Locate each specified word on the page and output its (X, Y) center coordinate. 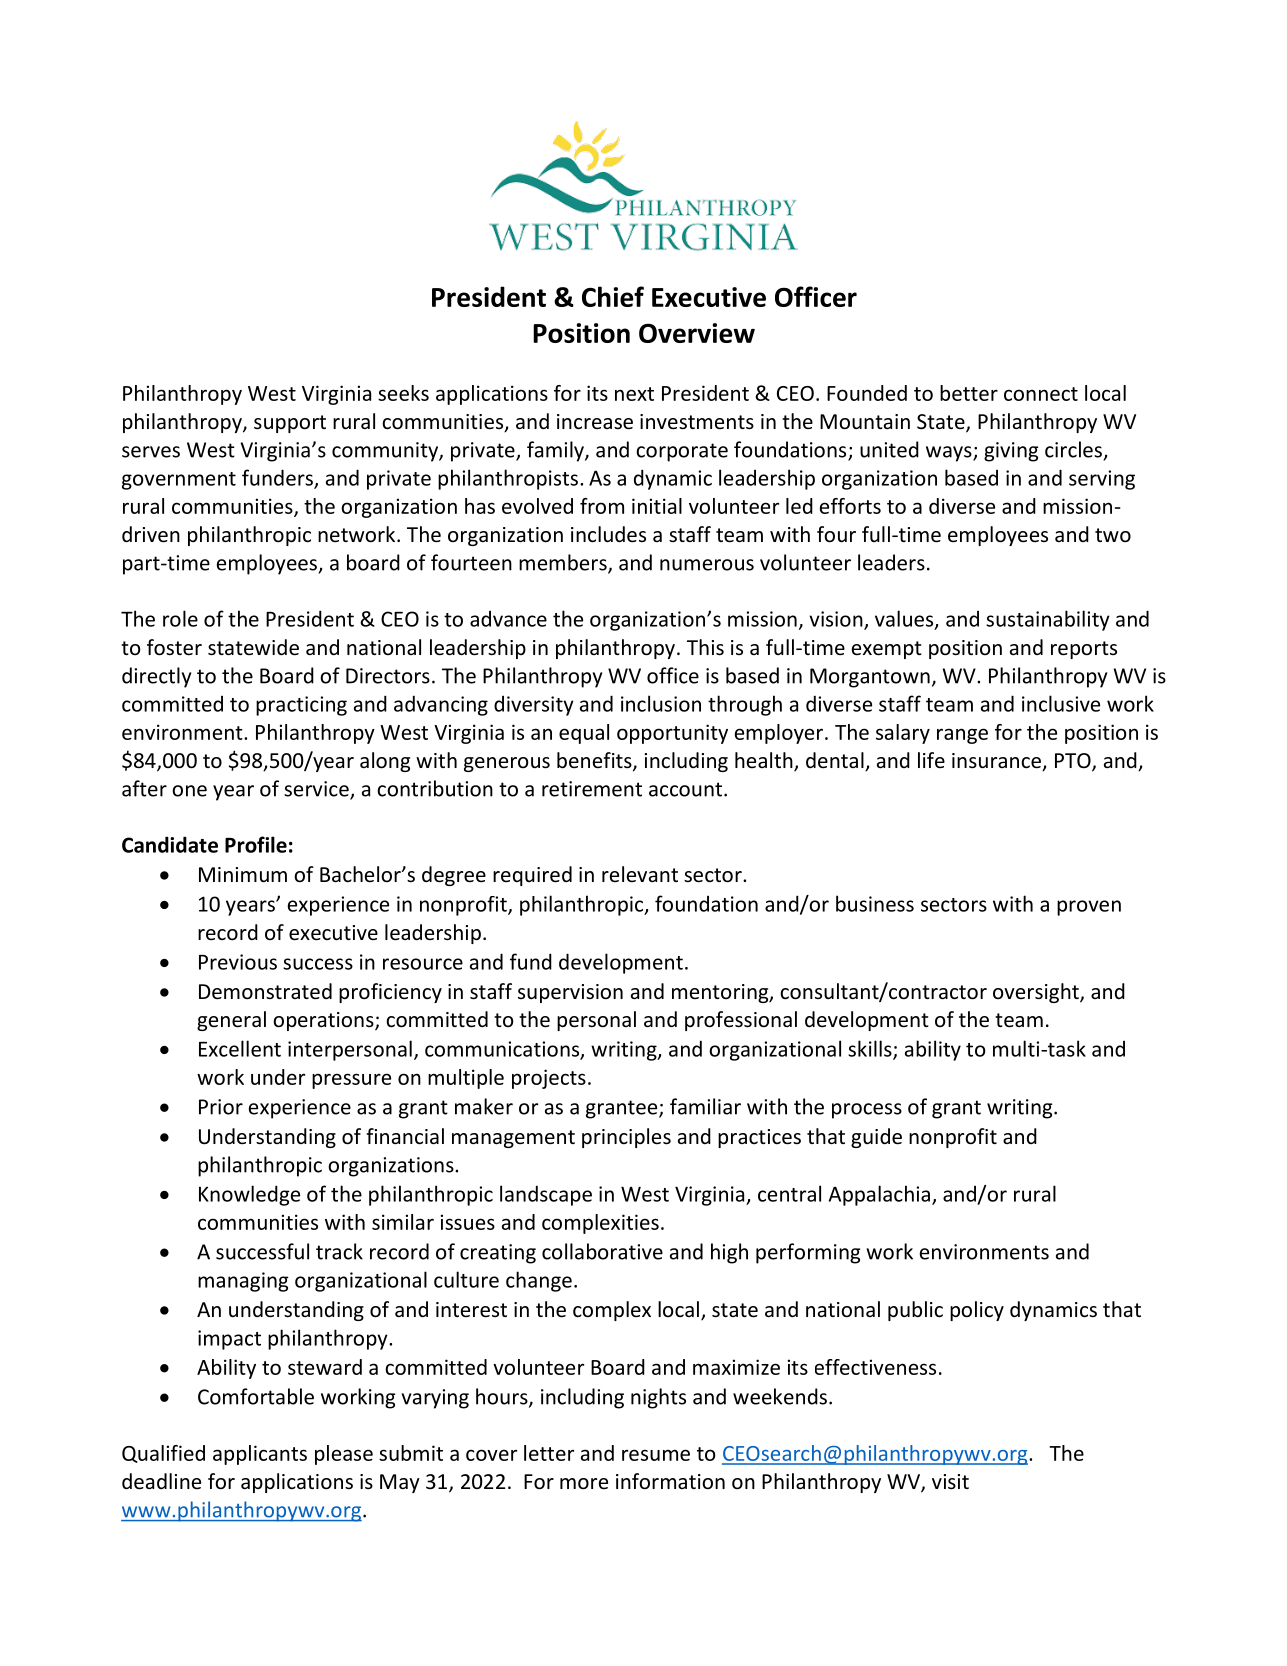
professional (741, 1021)
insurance (997, 762)
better (969, 393)
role (180, 618)
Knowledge (249, 1195)
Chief (613, 296)
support (290, 424)
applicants (260, 1455)
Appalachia (879, 1195)
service (317, 790)
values (905, 619)
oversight (1037, 993)
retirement (592, 789)
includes (608, 534)
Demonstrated (265, 991)
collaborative (602, 1251)
